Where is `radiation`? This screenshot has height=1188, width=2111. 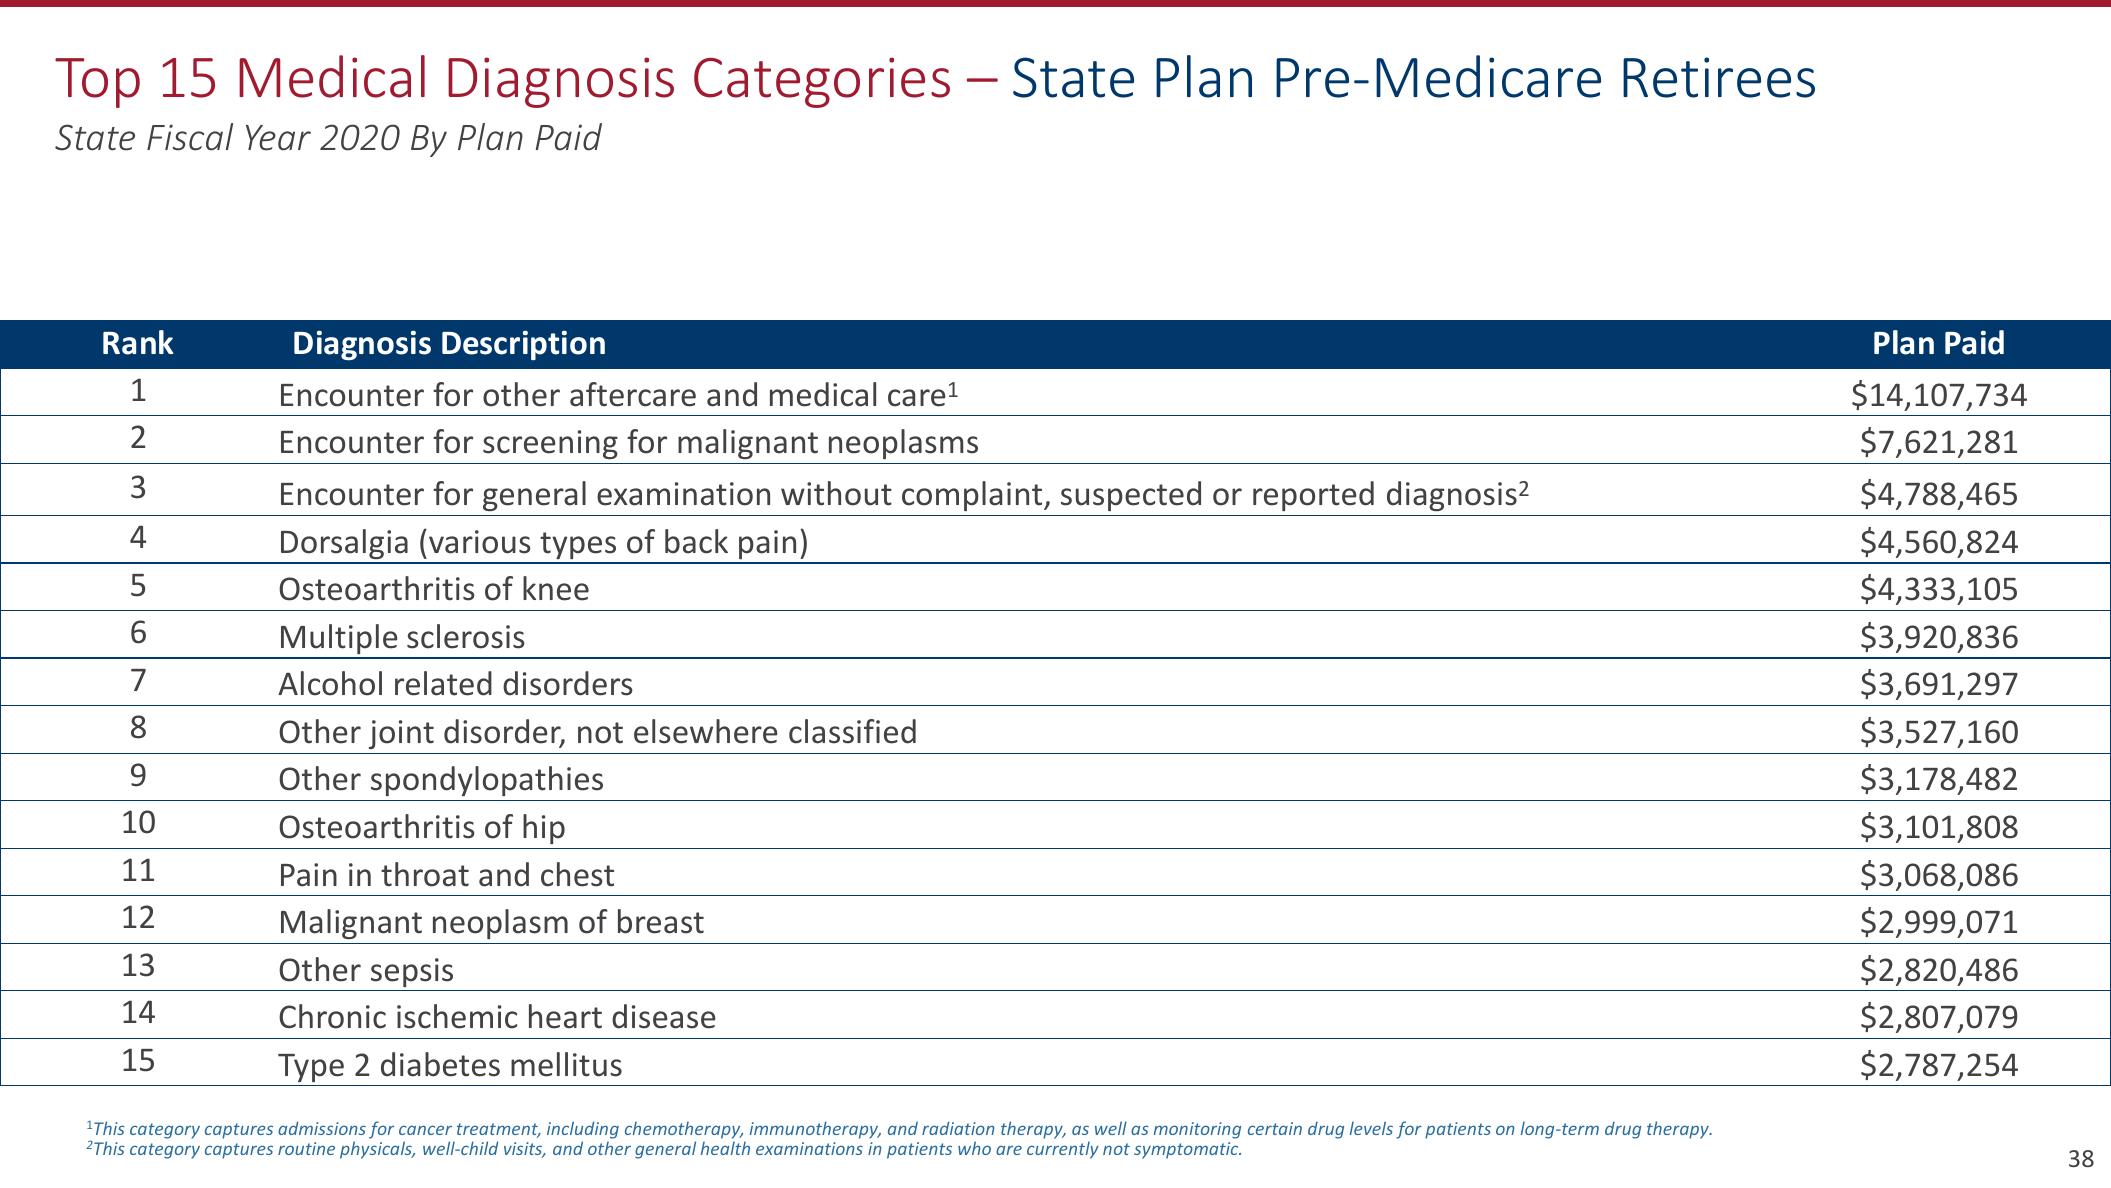 radiation is located at coordinates (958, 1128).
